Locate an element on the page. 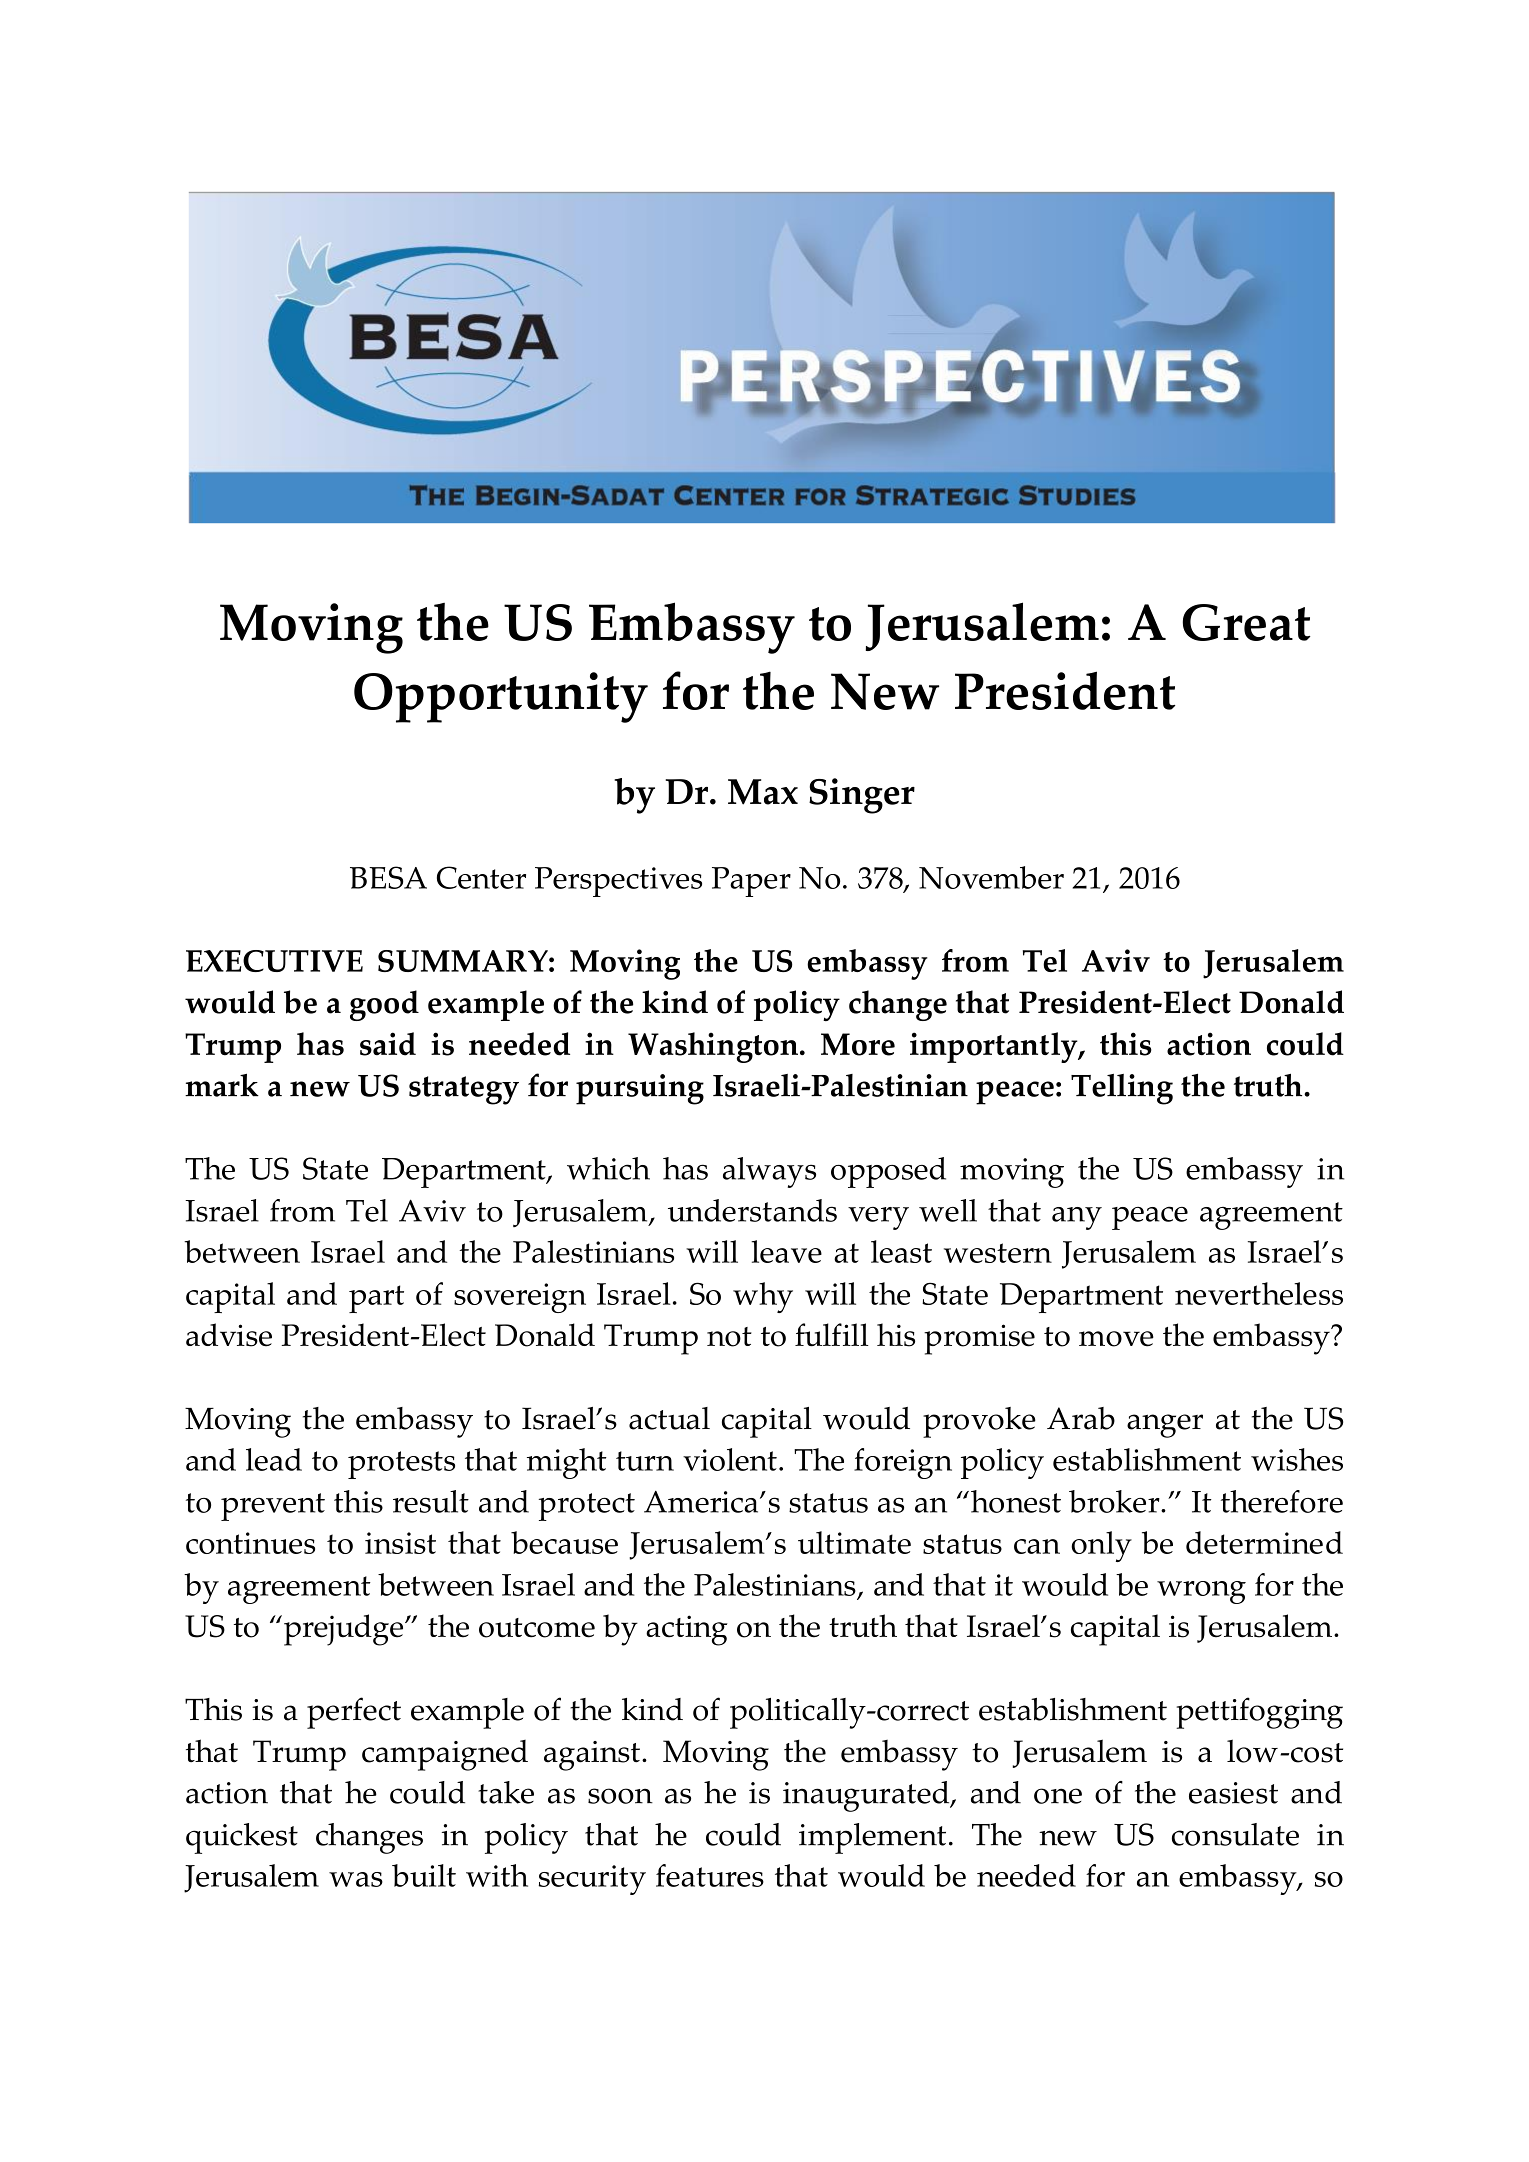 The height and width of the document is (2162, 1529). advise is located at coordinates (229, 1335).
